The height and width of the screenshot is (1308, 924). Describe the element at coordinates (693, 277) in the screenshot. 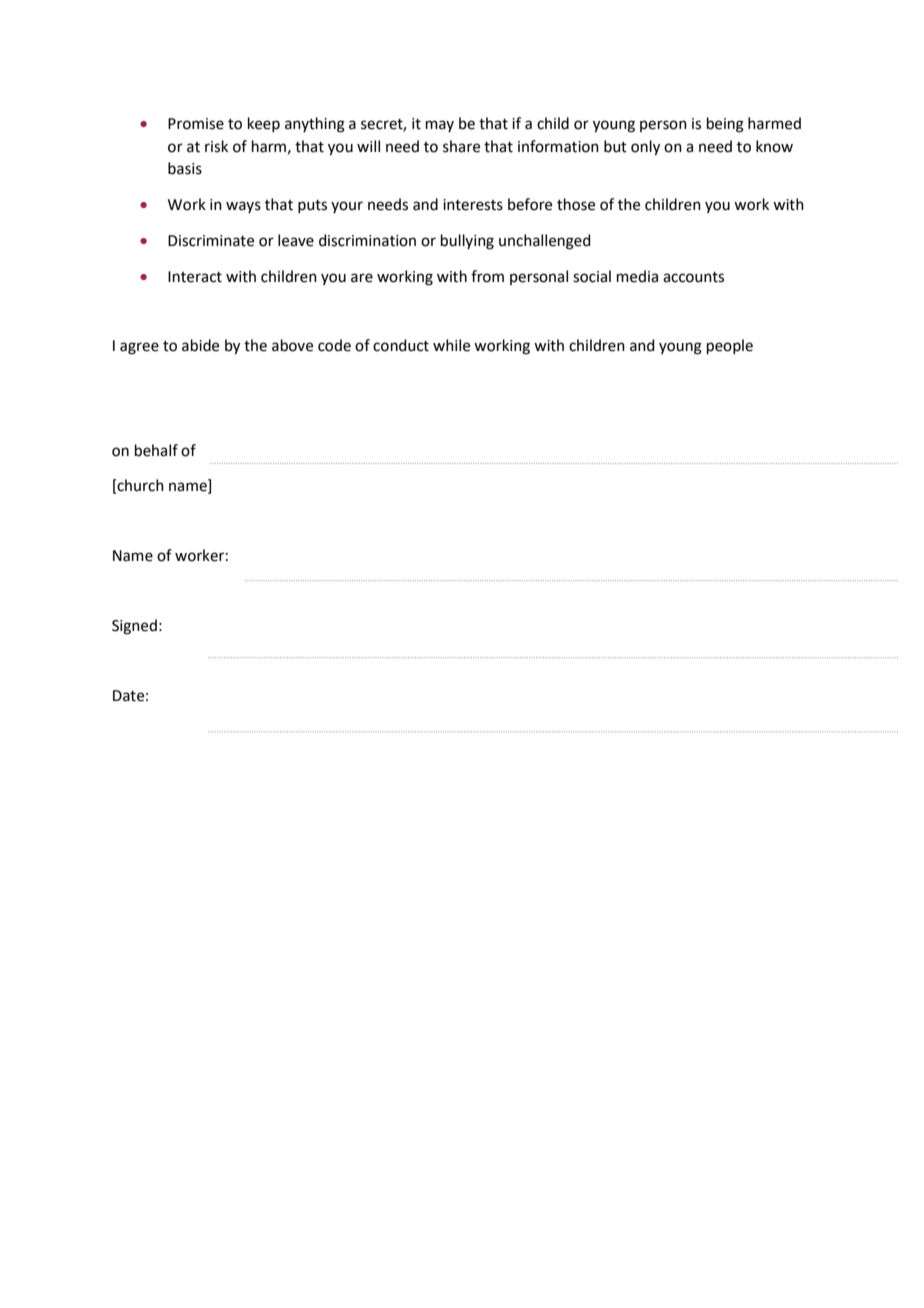

I see `accounts` at that location.
